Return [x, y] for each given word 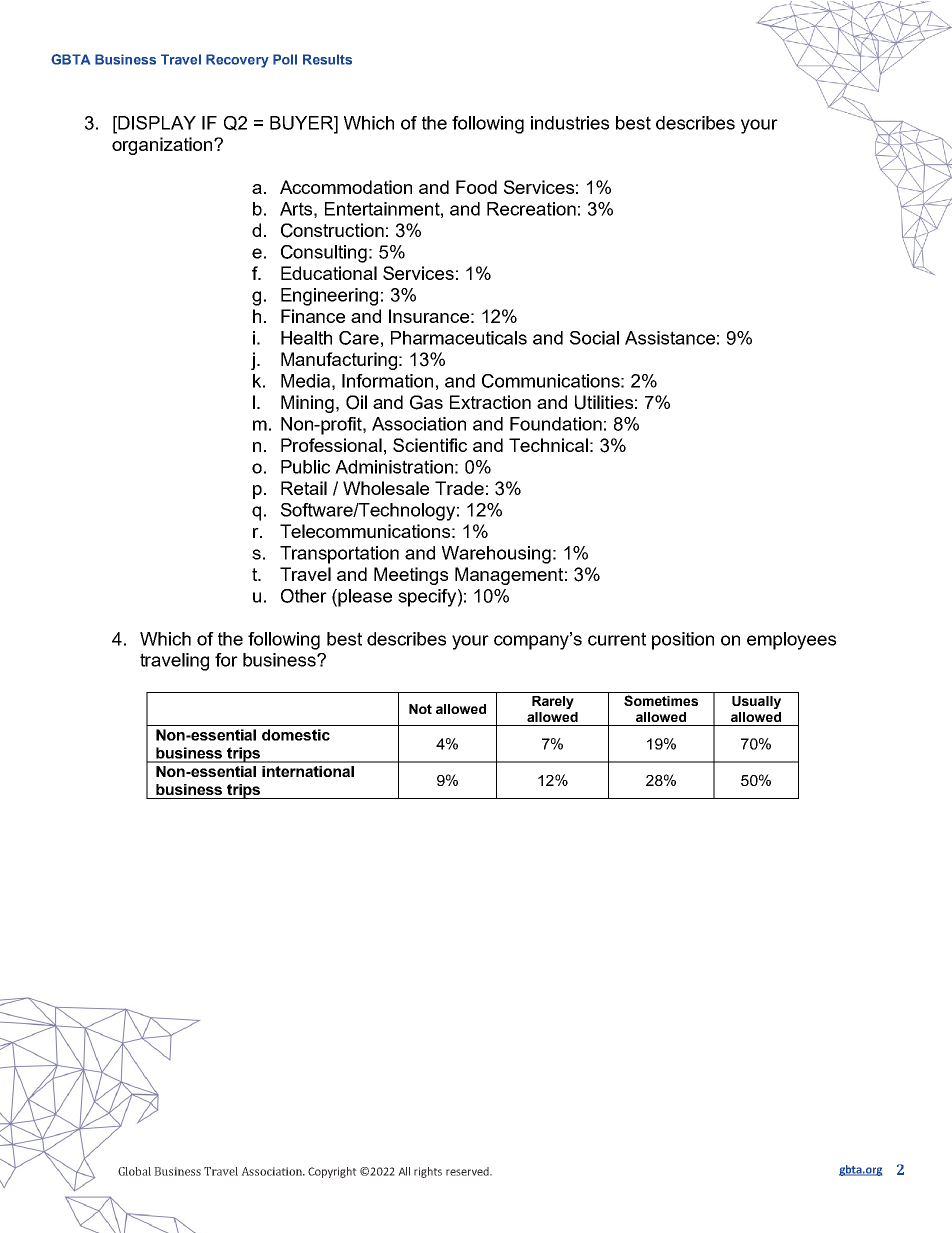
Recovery [237, 61]
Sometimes [661, 700]
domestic [296, 735]
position [683, 641]
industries [570, 123]
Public [305, 467]
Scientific [430, 445]
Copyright [332, 1172]
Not [420, 709]
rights [428, 1172]
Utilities [604, 402]
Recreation [531, 209]
